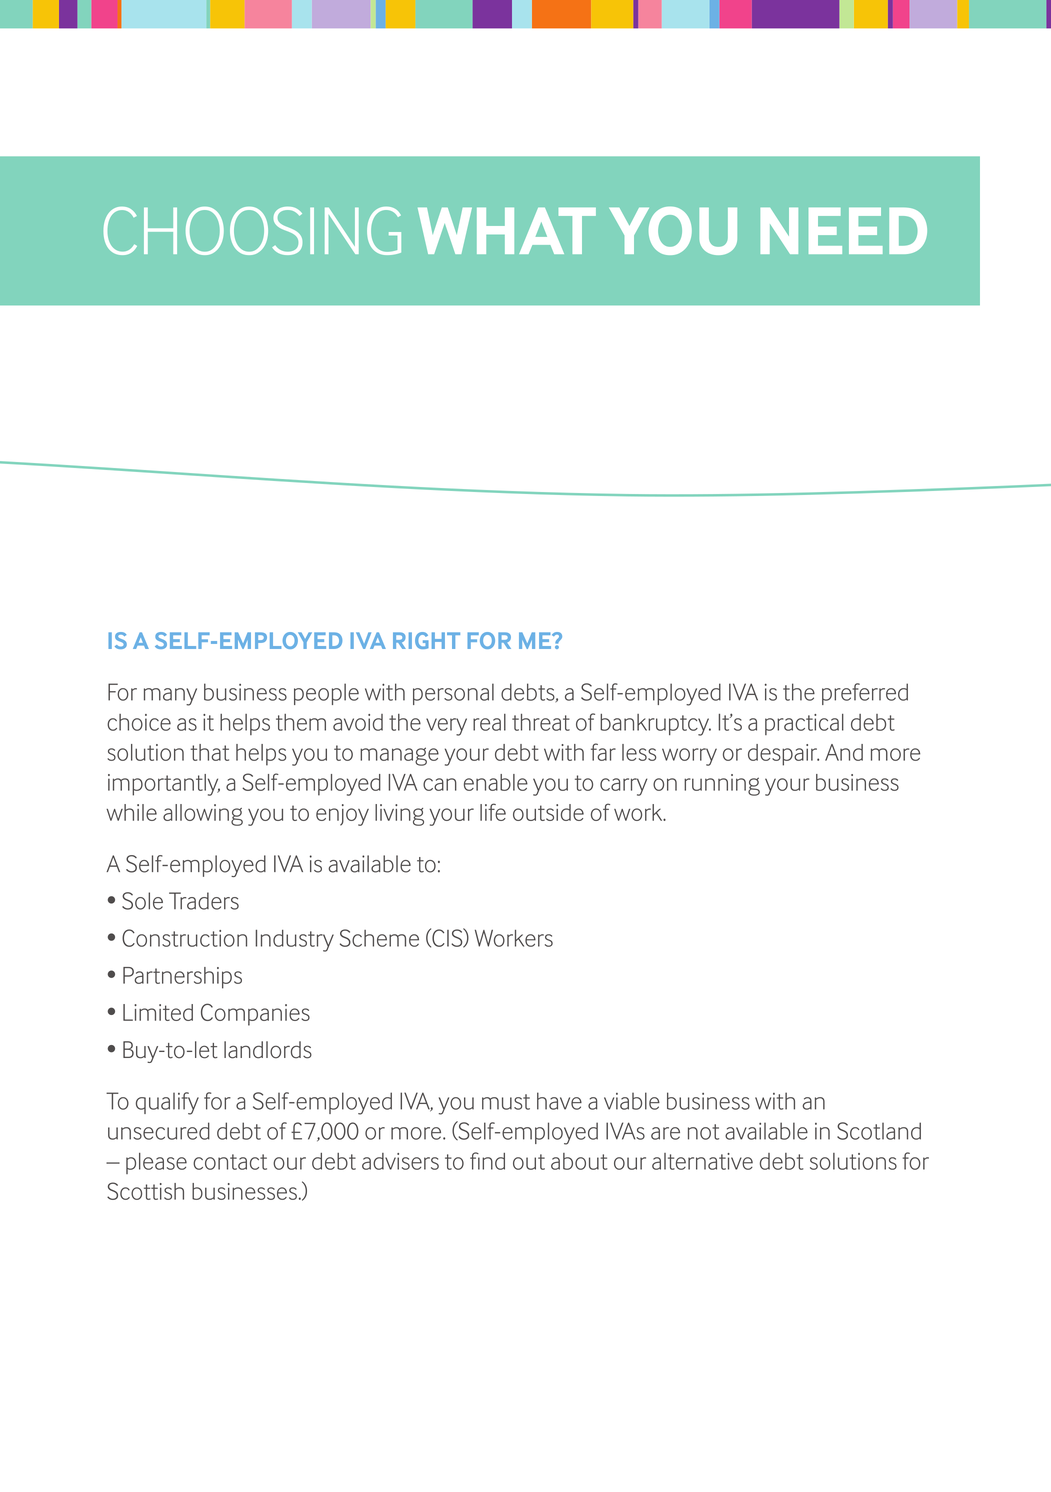 The width and height of the screenshot is (1051, 1492). Describe the element at coordinates (843, 231) in the screenshot. I see `NEED` at that location.
